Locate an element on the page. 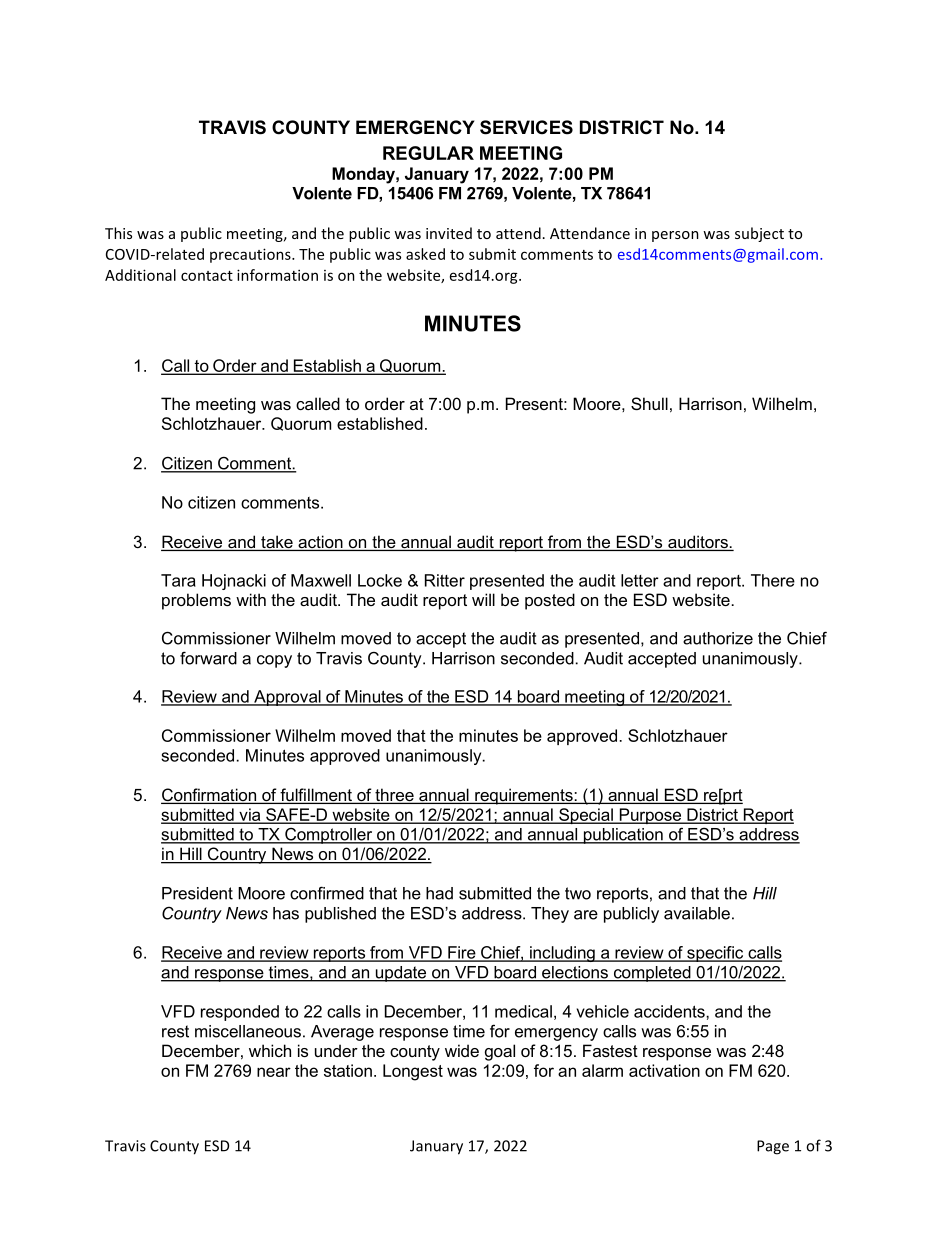 This image has height=1233, width=952. available is located at coordinates (697, 913).
